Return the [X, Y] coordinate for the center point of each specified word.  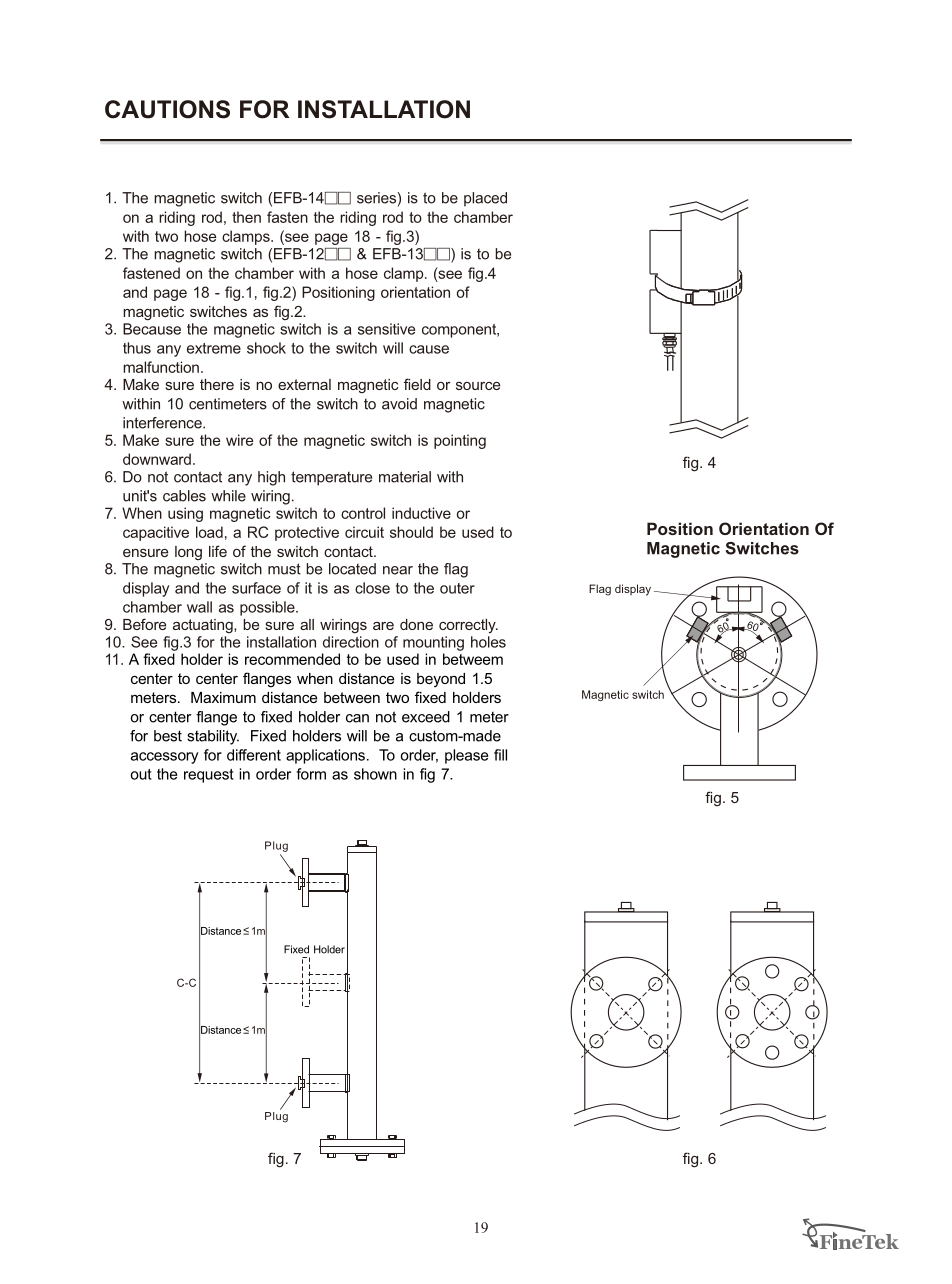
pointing [460, 441]
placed [485, 199]
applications [327, 756]
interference [163, 423]
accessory [164, 758]
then [246, 217]
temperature [331, 478]
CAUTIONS [167, 109]
